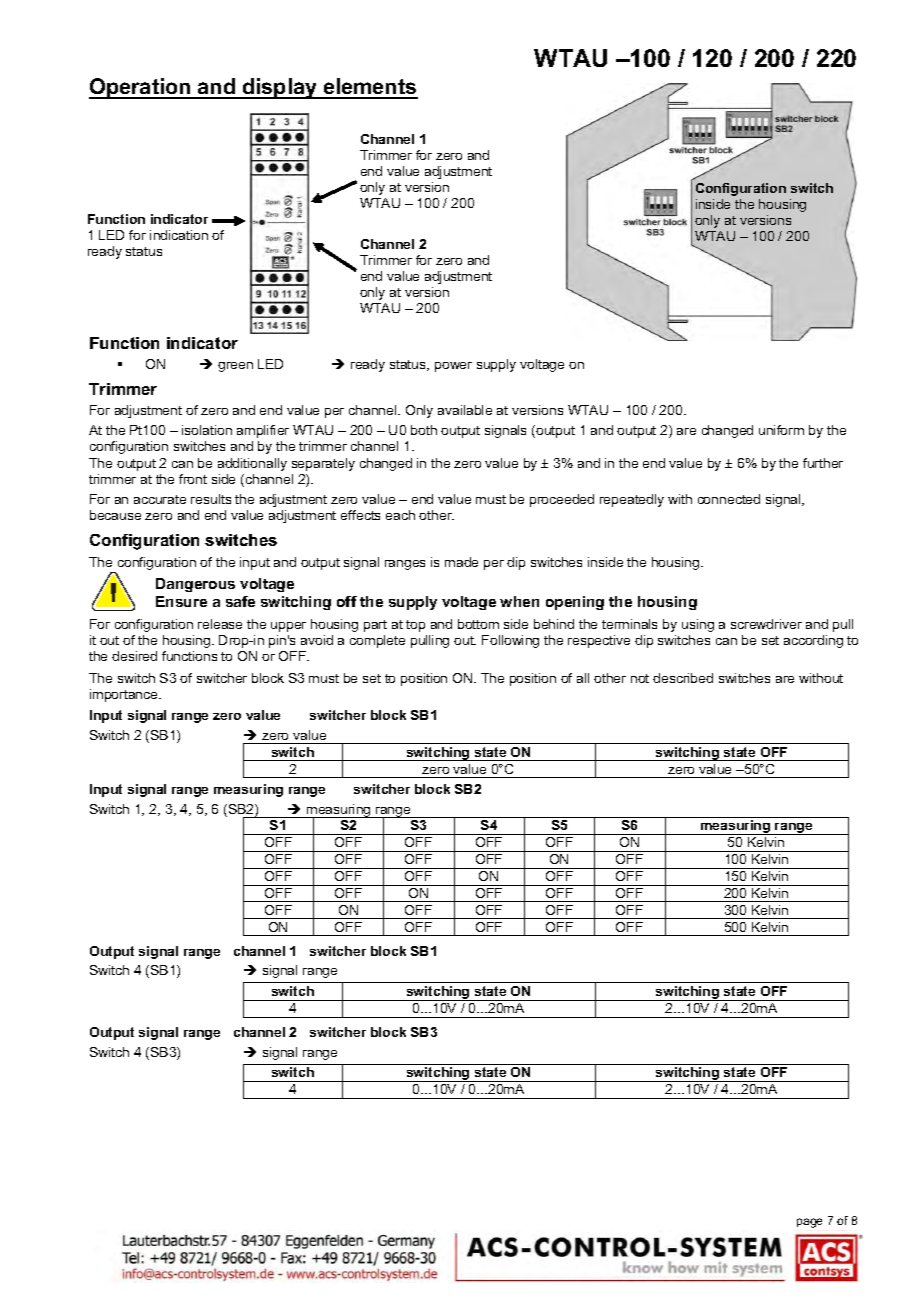 The height and width of the screenshot is (1308, 924). Describe the element at coordinates (683, 678) in the screenshot. I see `described` at that location.
